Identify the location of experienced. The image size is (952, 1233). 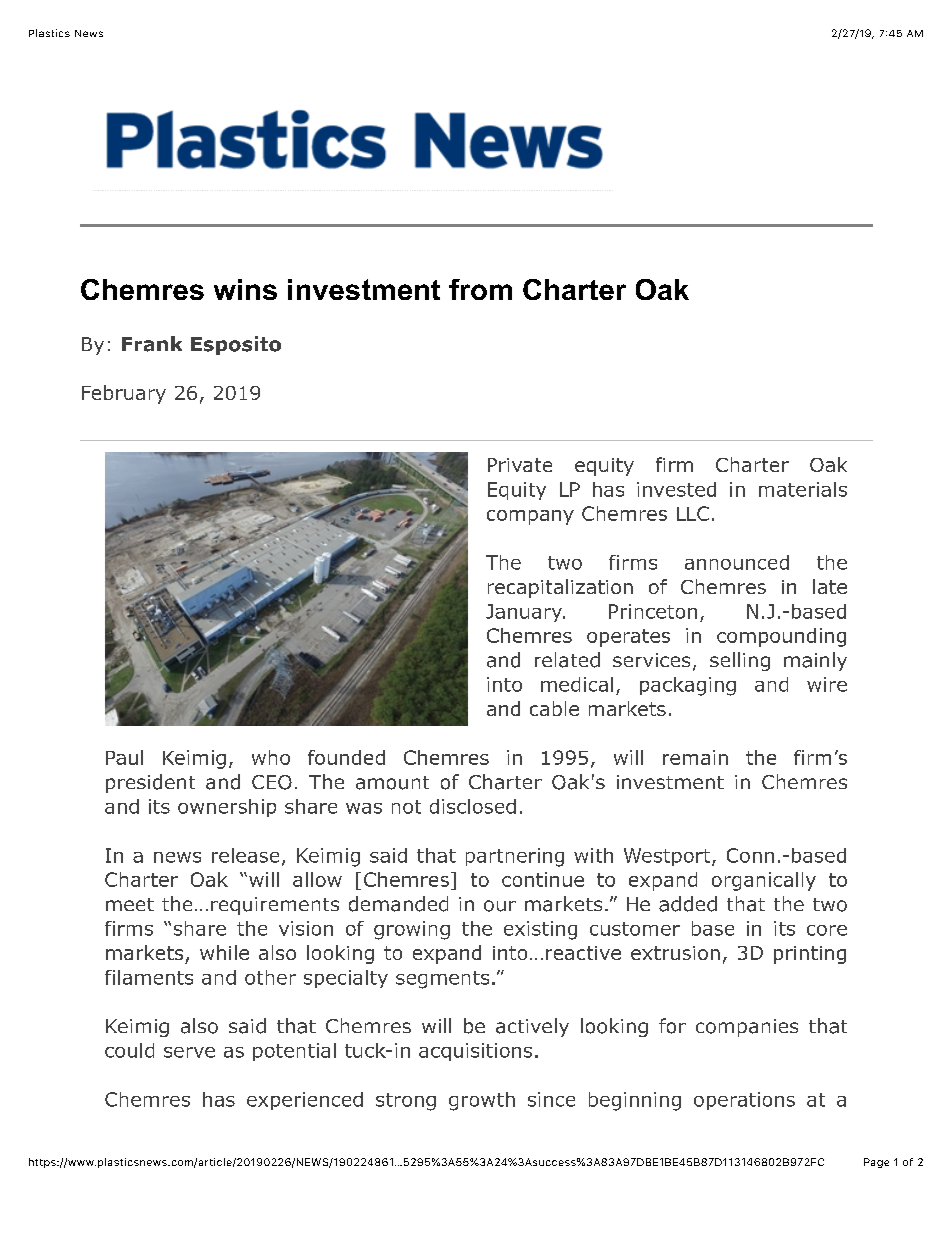
(305, 1101).
